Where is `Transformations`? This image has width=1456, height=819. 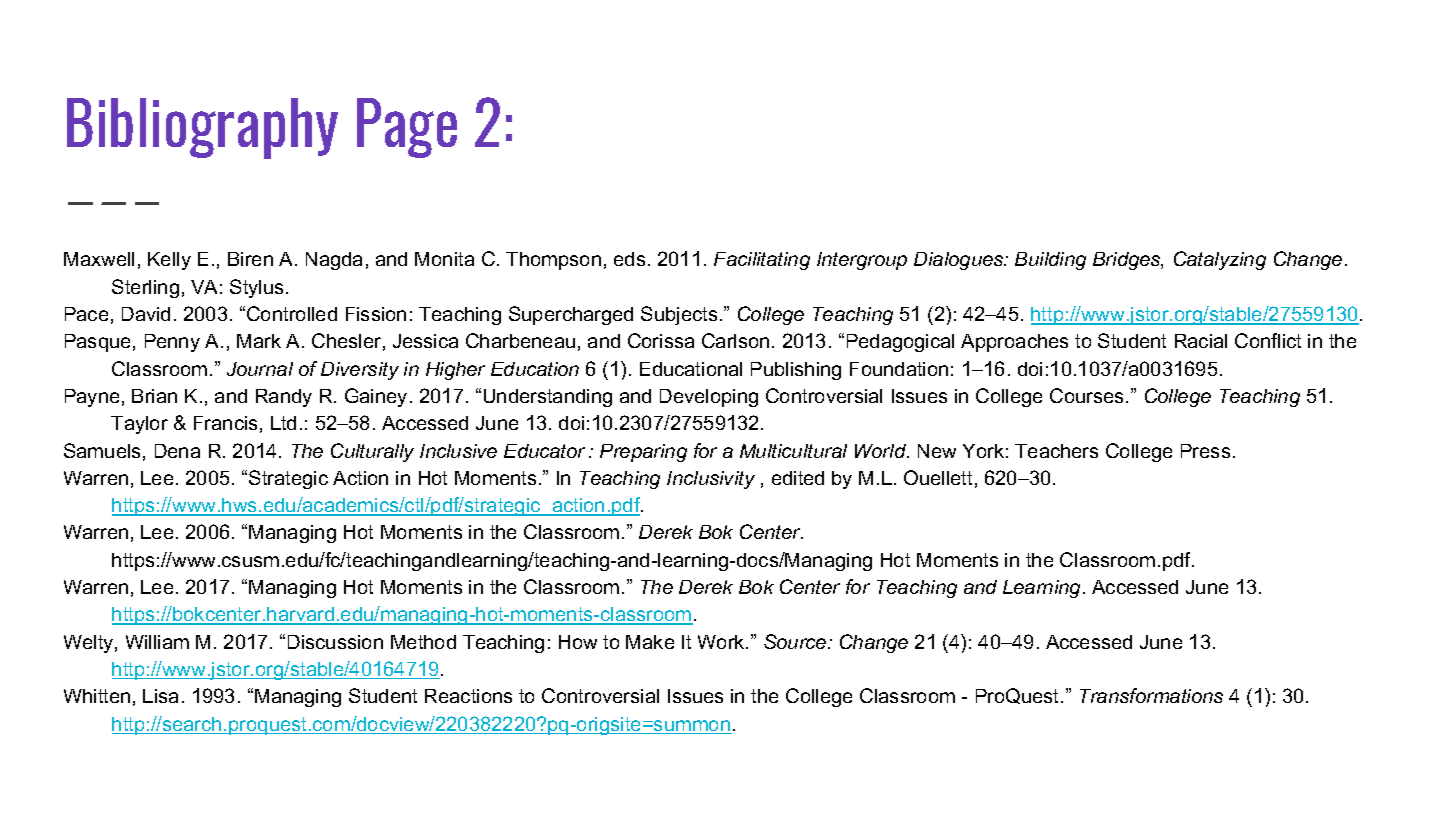 Transformations is located at coordinates (1151, 695).
